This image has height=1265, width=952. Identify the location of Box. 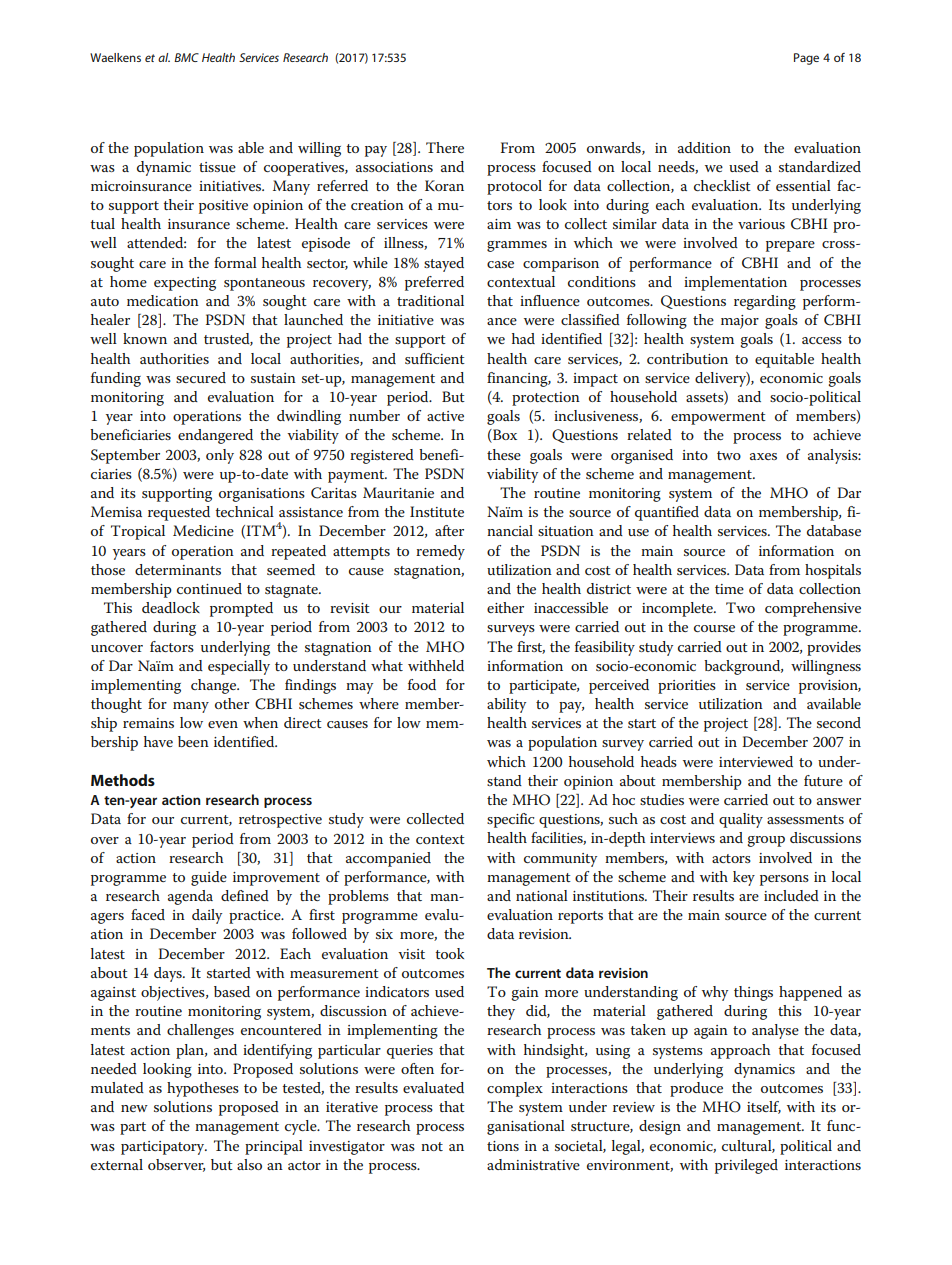
(504, 436).
